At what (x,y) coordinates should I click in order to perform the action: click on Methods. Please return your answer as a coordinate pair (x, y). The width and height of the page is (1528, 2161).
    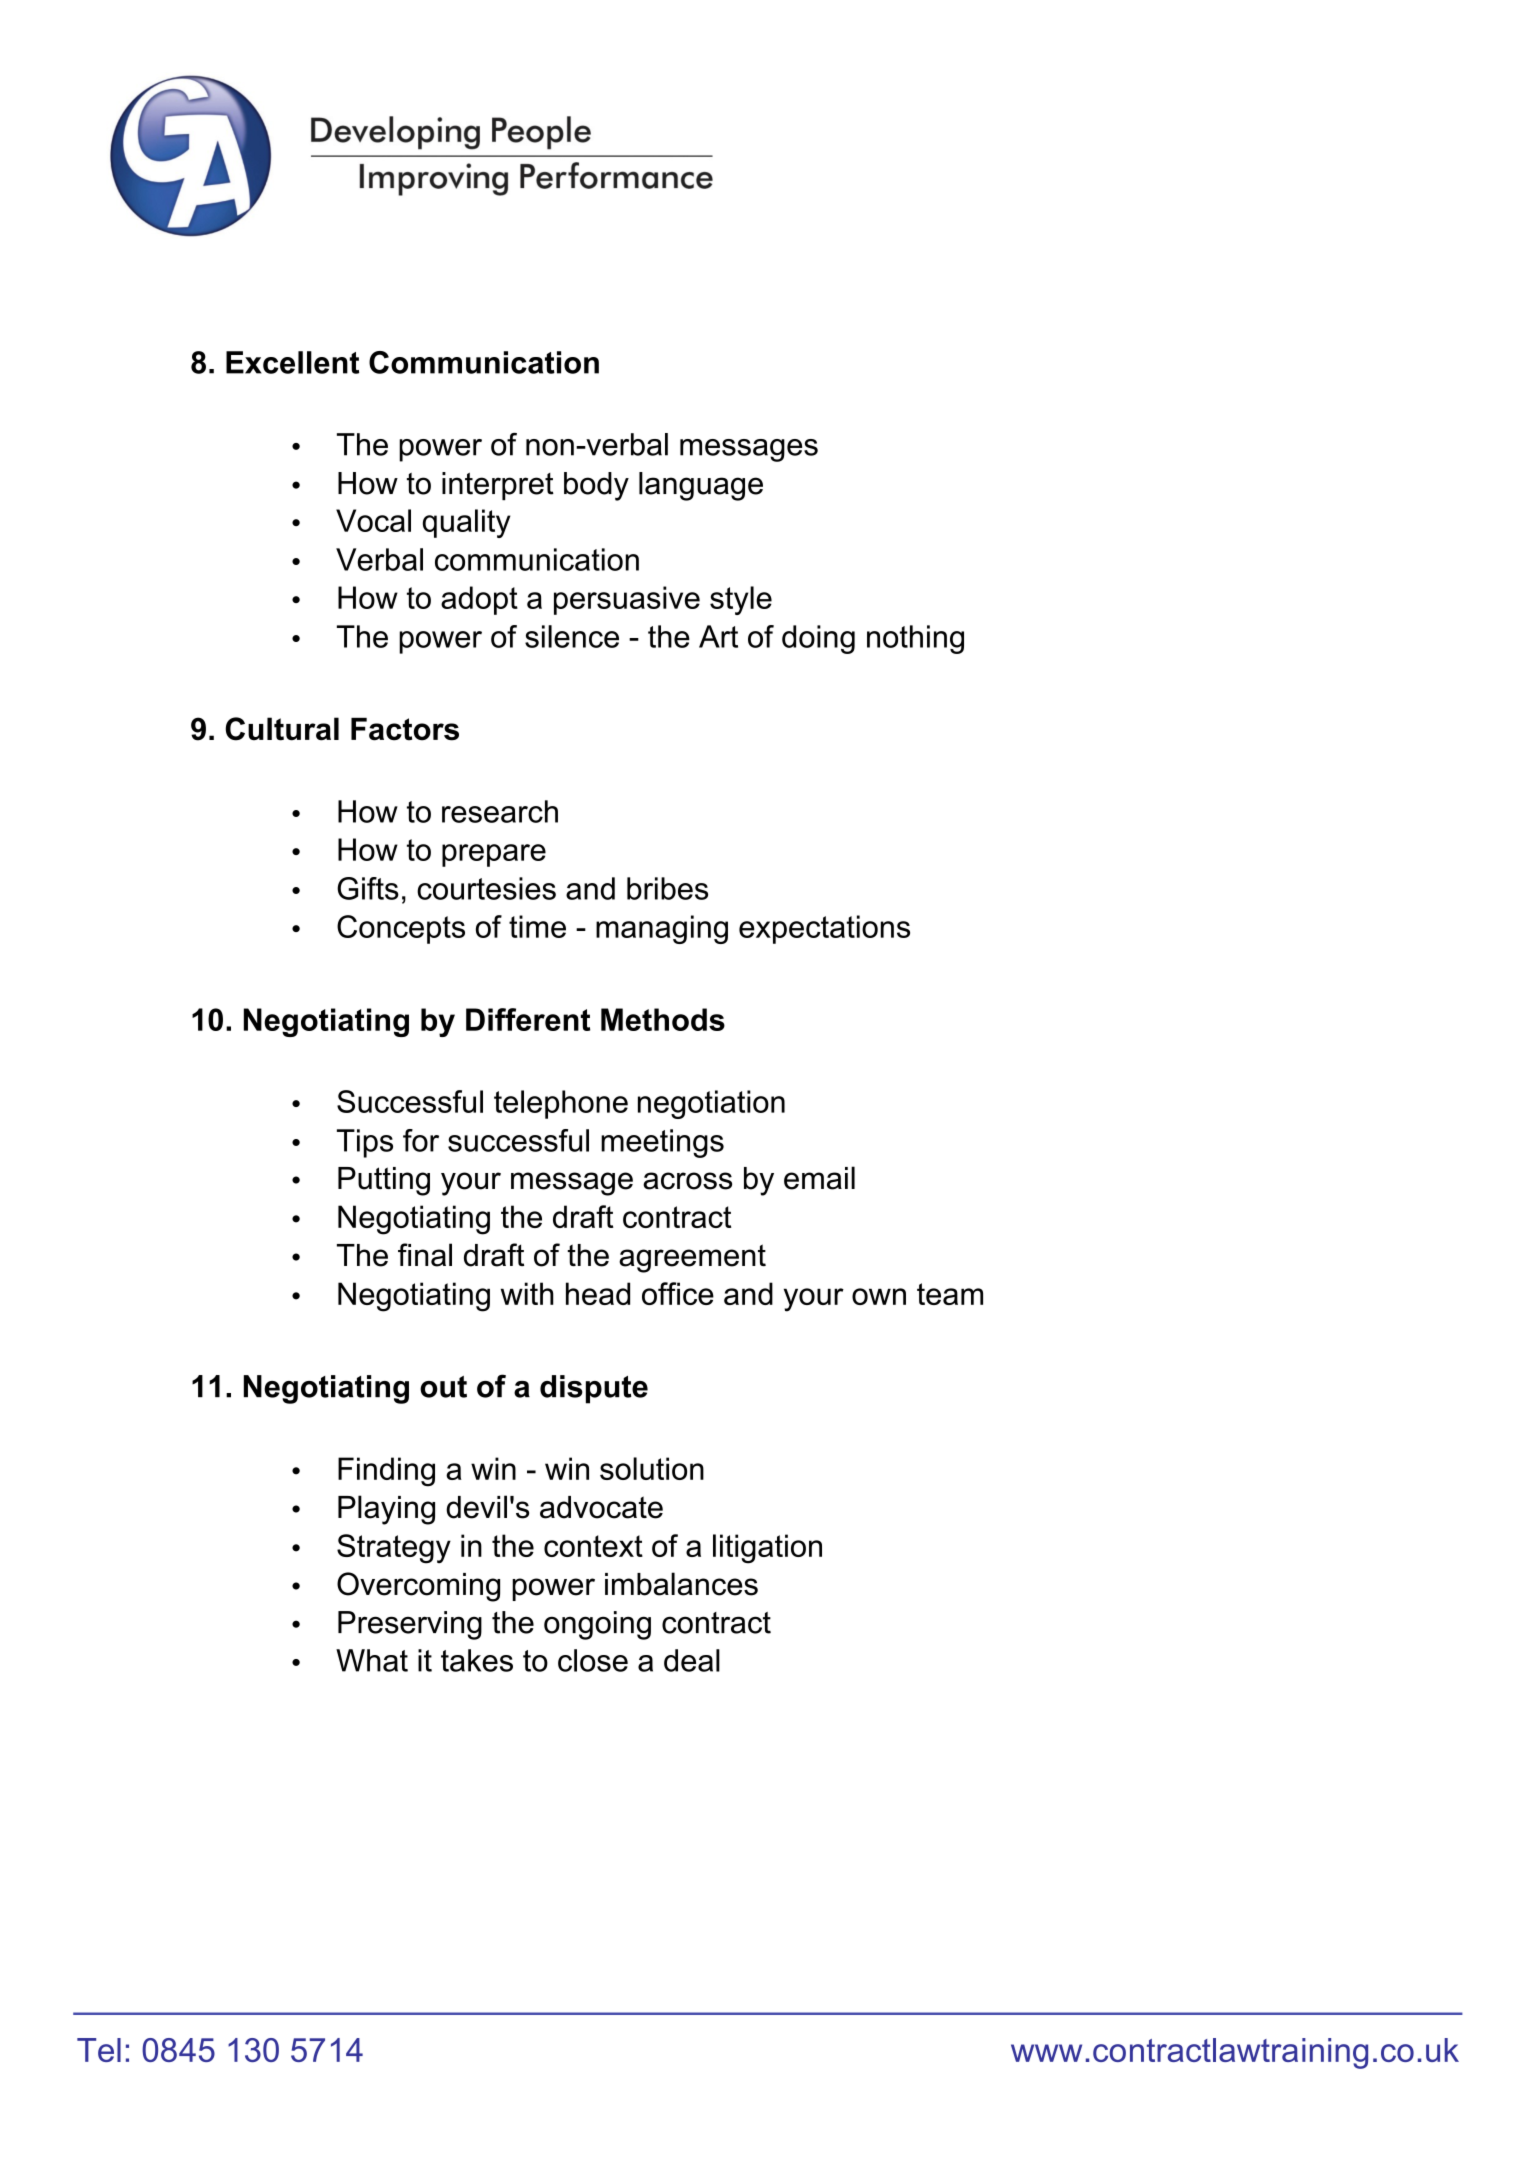
    Looking at the image, I should click on (663, 1019).
